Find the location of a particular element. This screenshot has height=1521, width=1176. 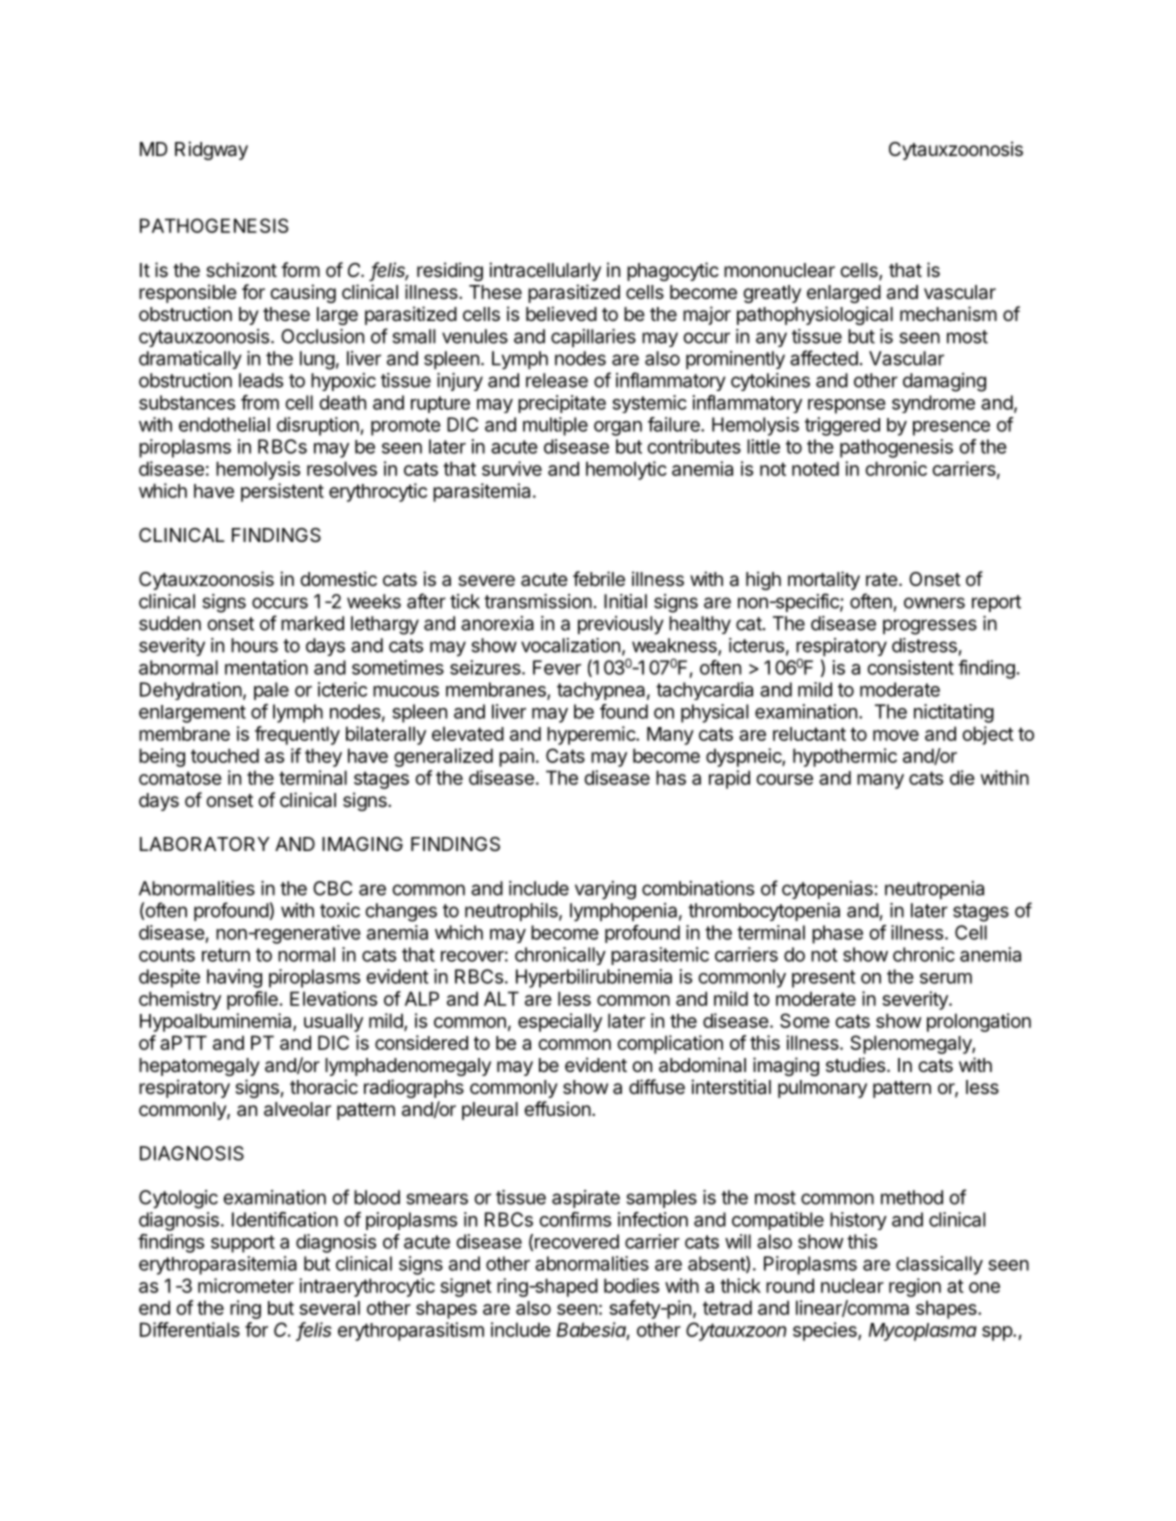

owners is located at coordinates (934, 603).
